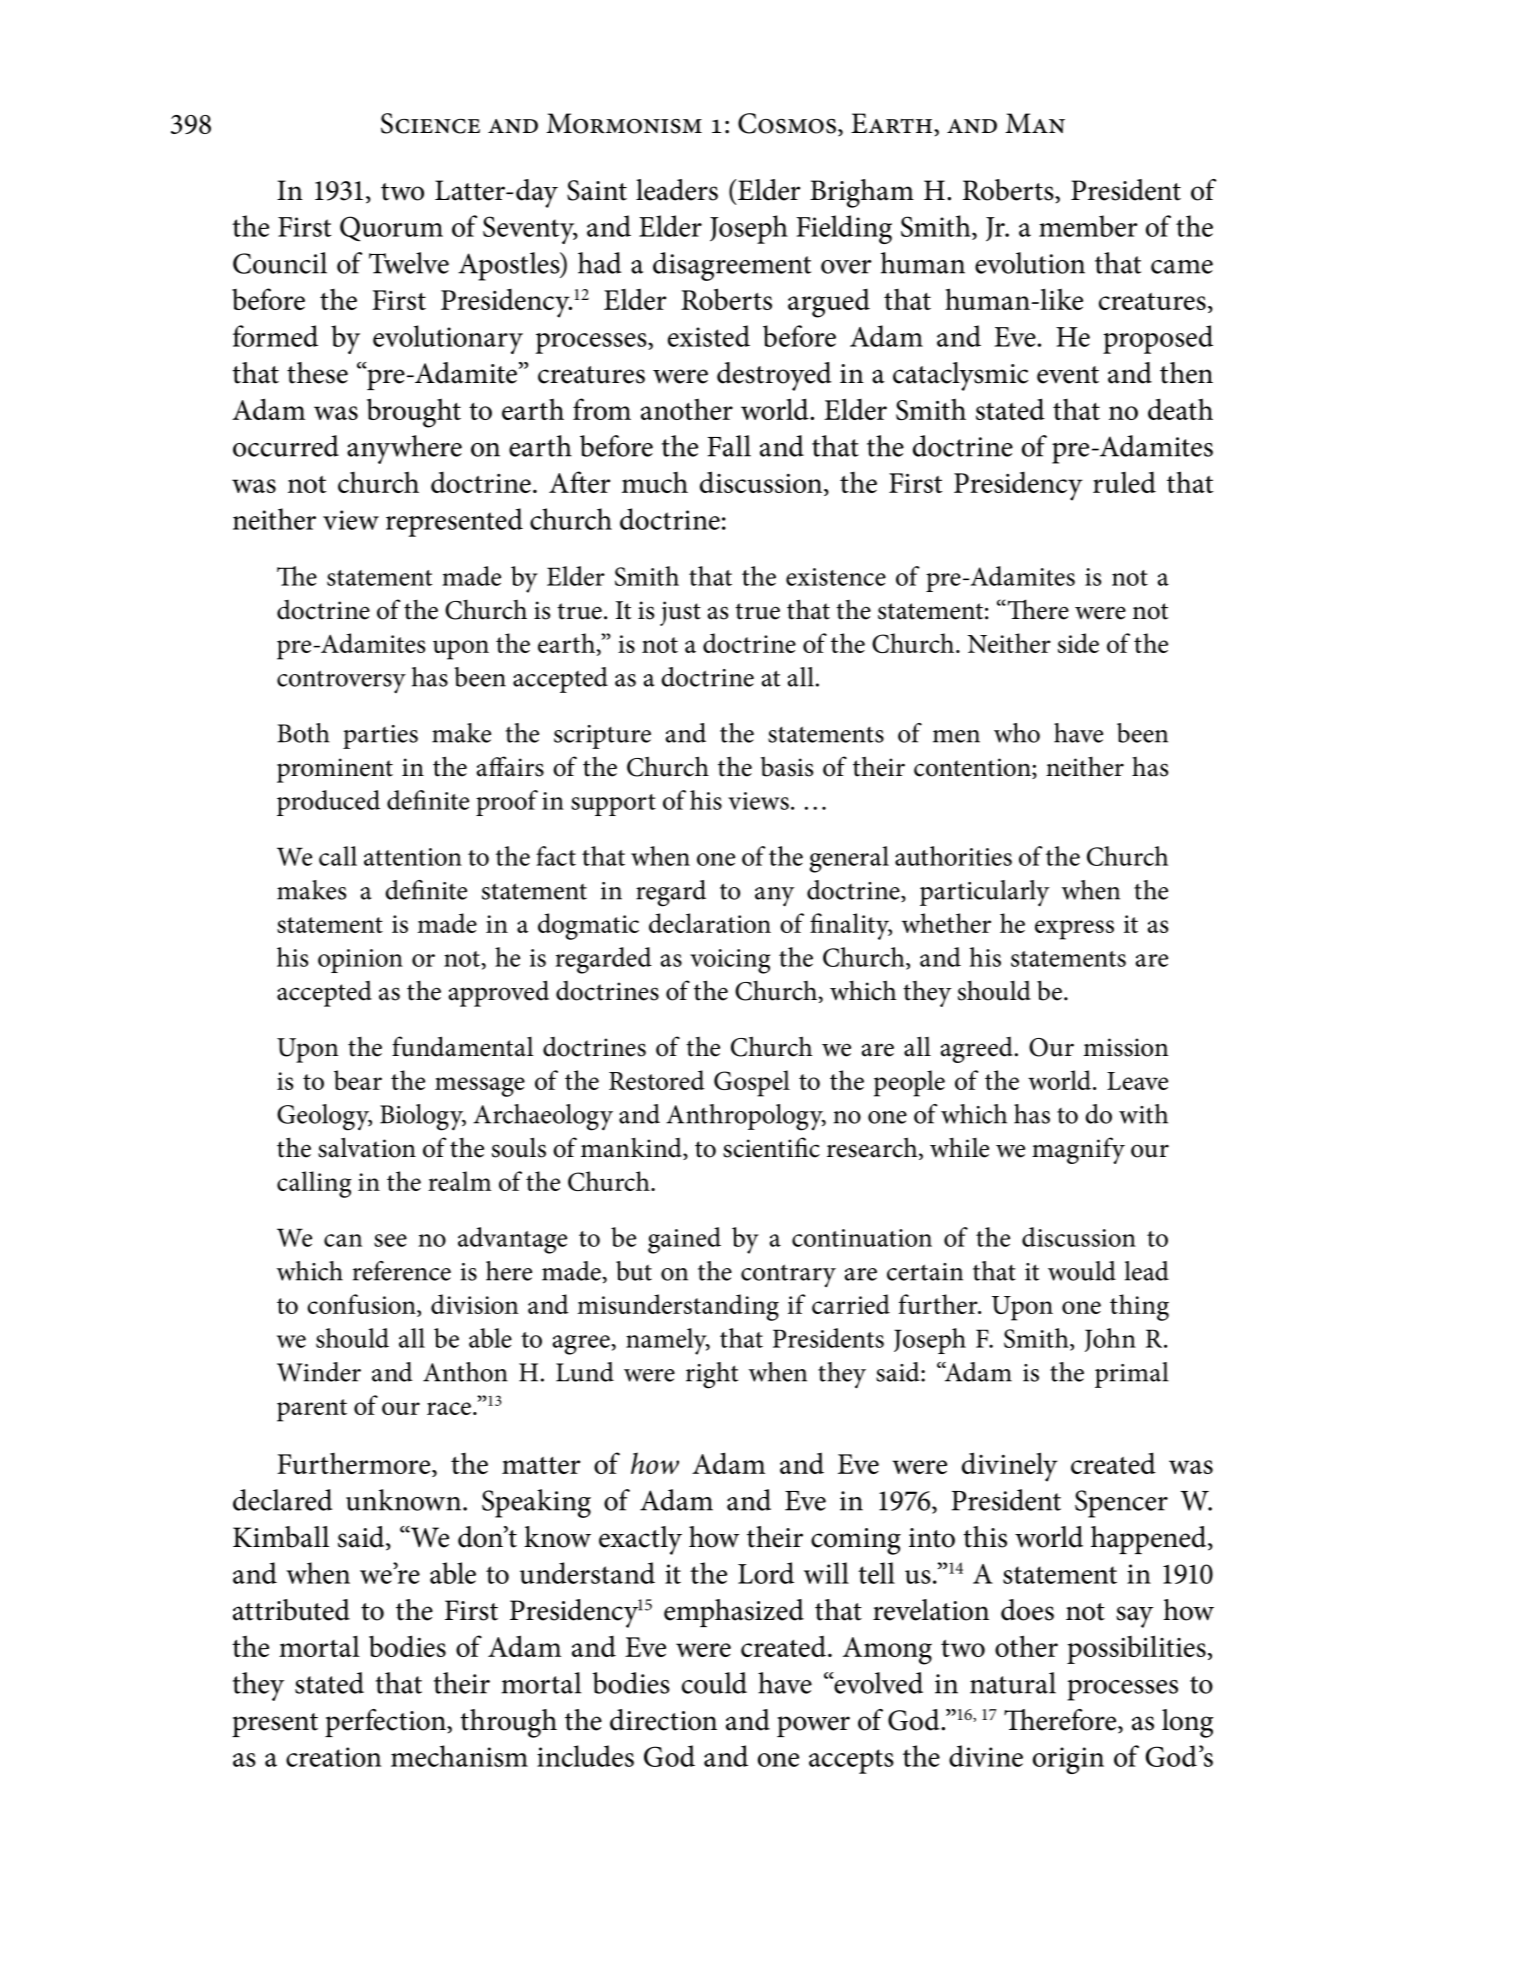  What do you see at coordinates (380, 737) in the image?
I see `parties` at bounding box center [380, 737].
